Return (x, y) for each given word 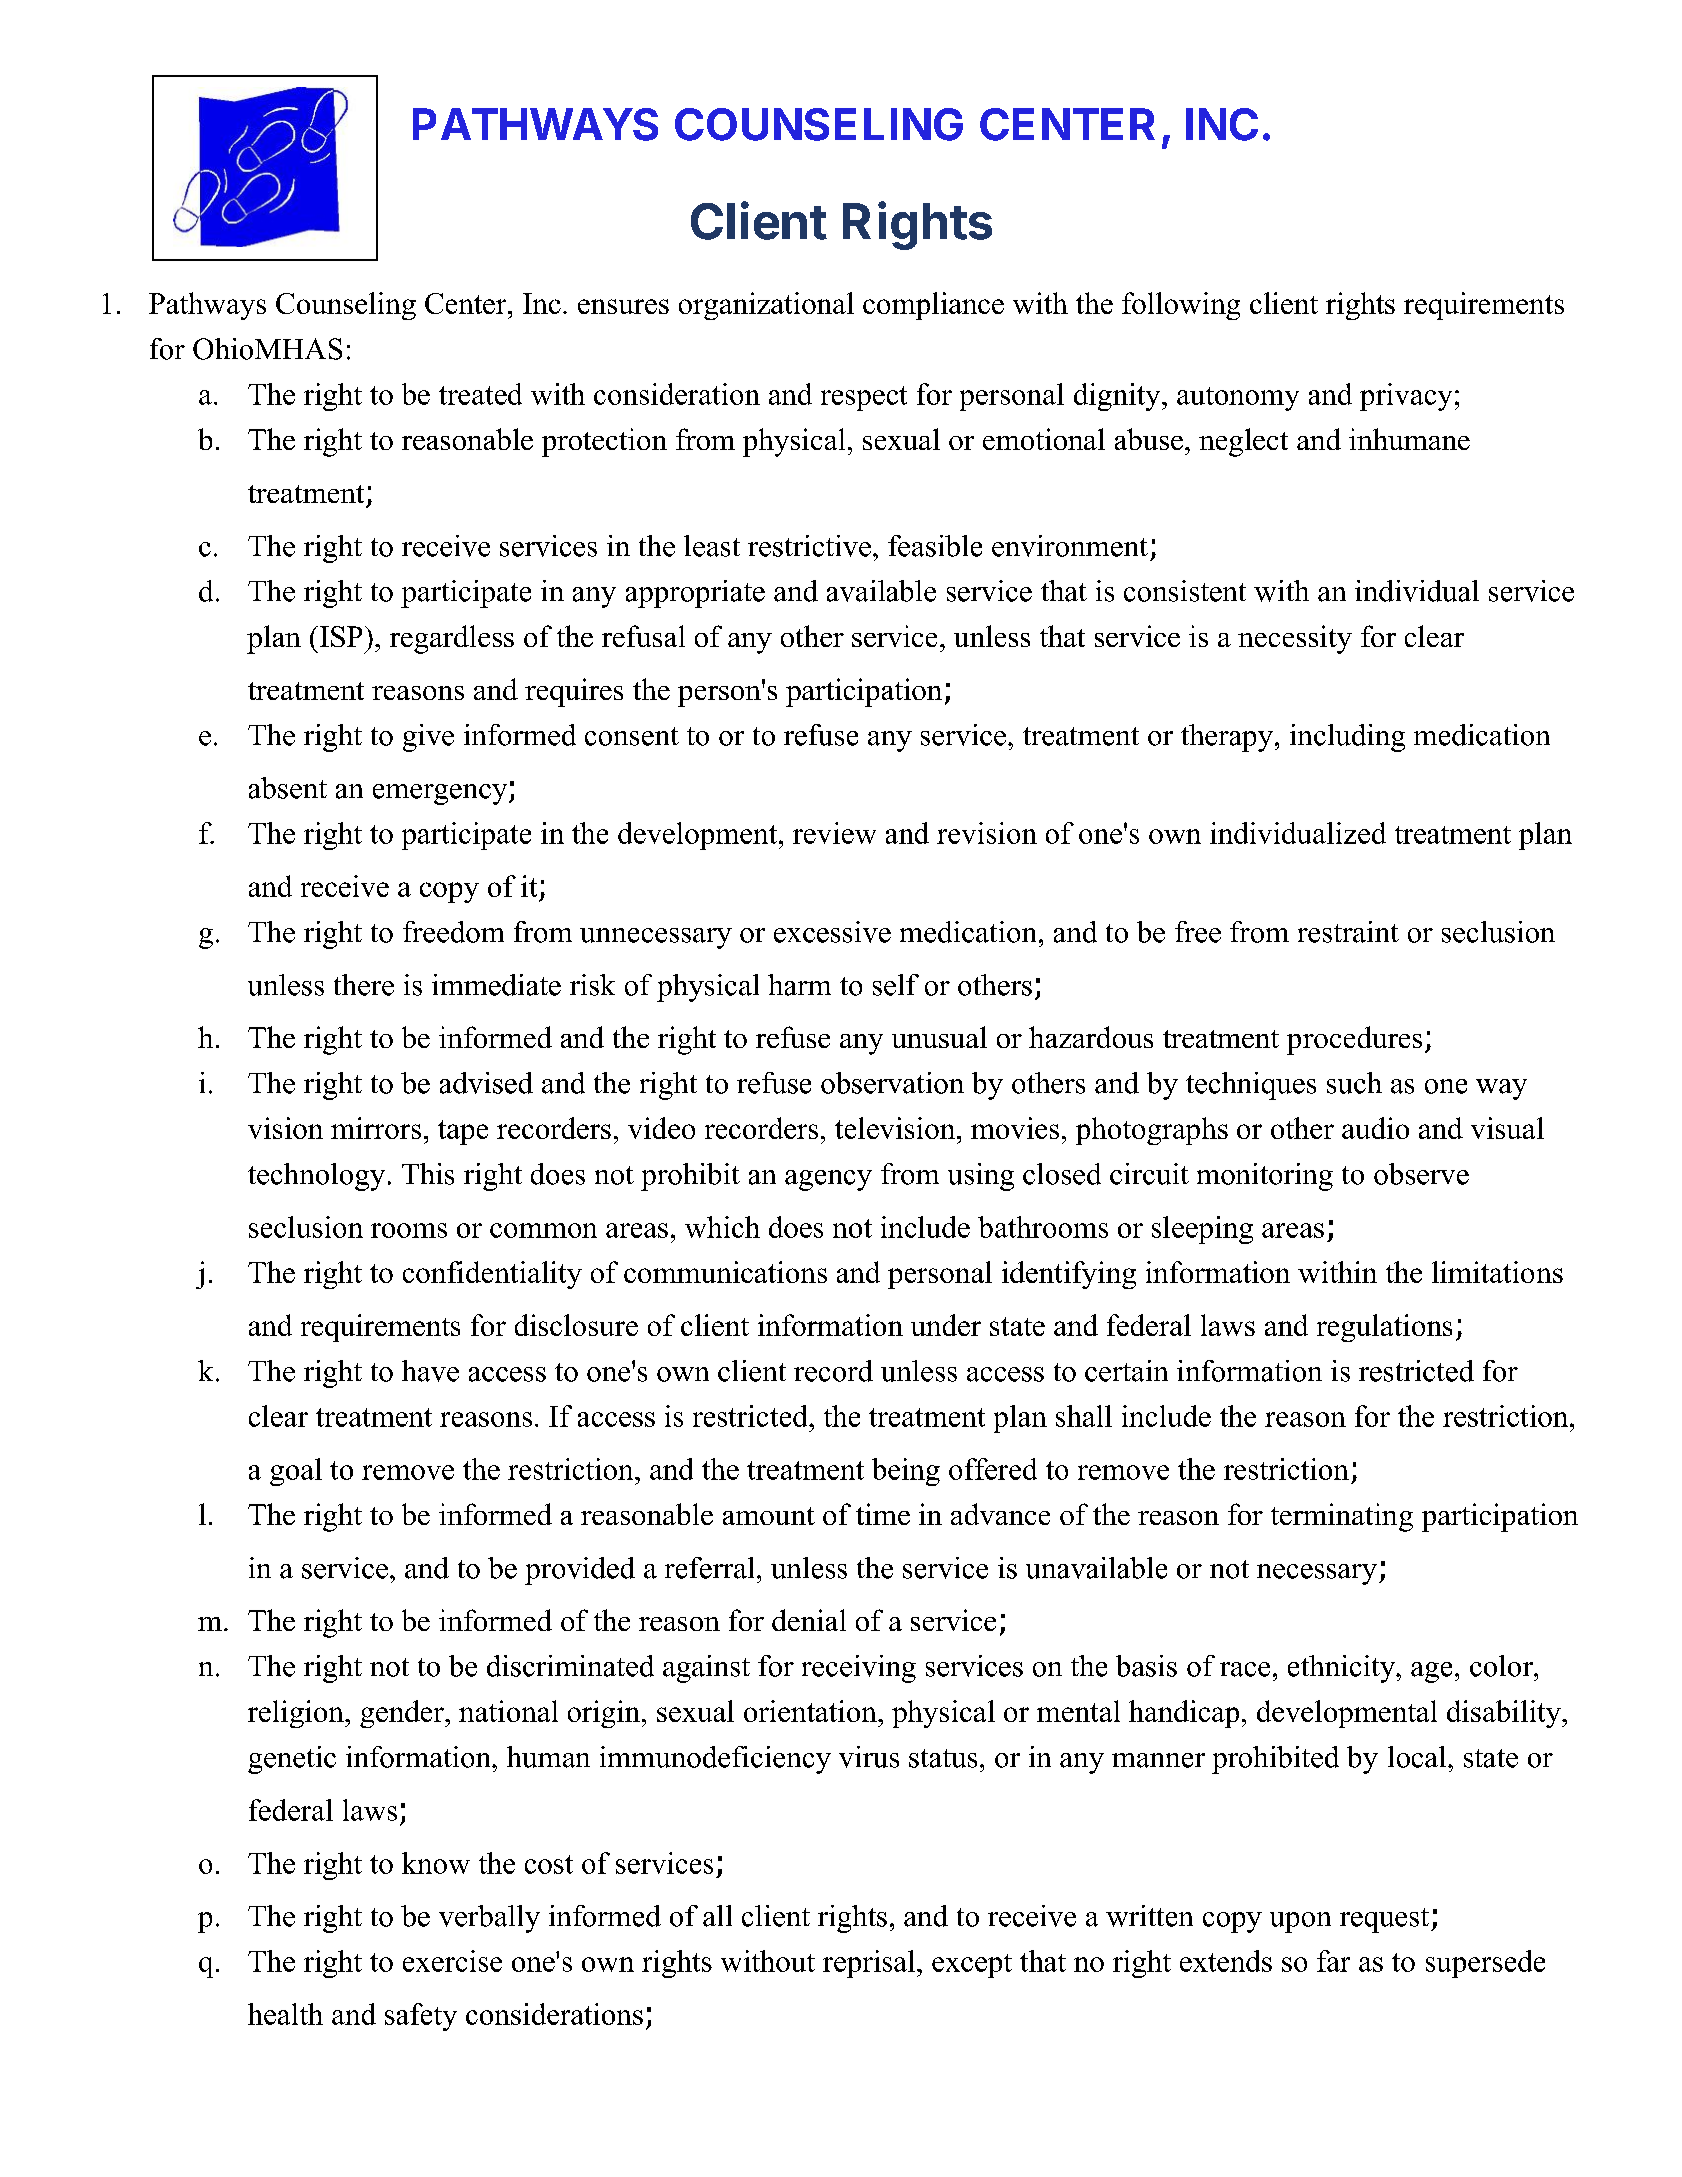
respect (864, 398)
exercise (452, 1961)
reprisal (870, 1964)
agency (828, 1180)
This (428, 1174)
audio (1375, 1128)
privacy (1406, 397)
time (883, 1514)
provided (580, 1571)
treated (480, 394)
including (1347, 738)
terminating (1342, 1517)
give (428, 738)
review (834, 833)
